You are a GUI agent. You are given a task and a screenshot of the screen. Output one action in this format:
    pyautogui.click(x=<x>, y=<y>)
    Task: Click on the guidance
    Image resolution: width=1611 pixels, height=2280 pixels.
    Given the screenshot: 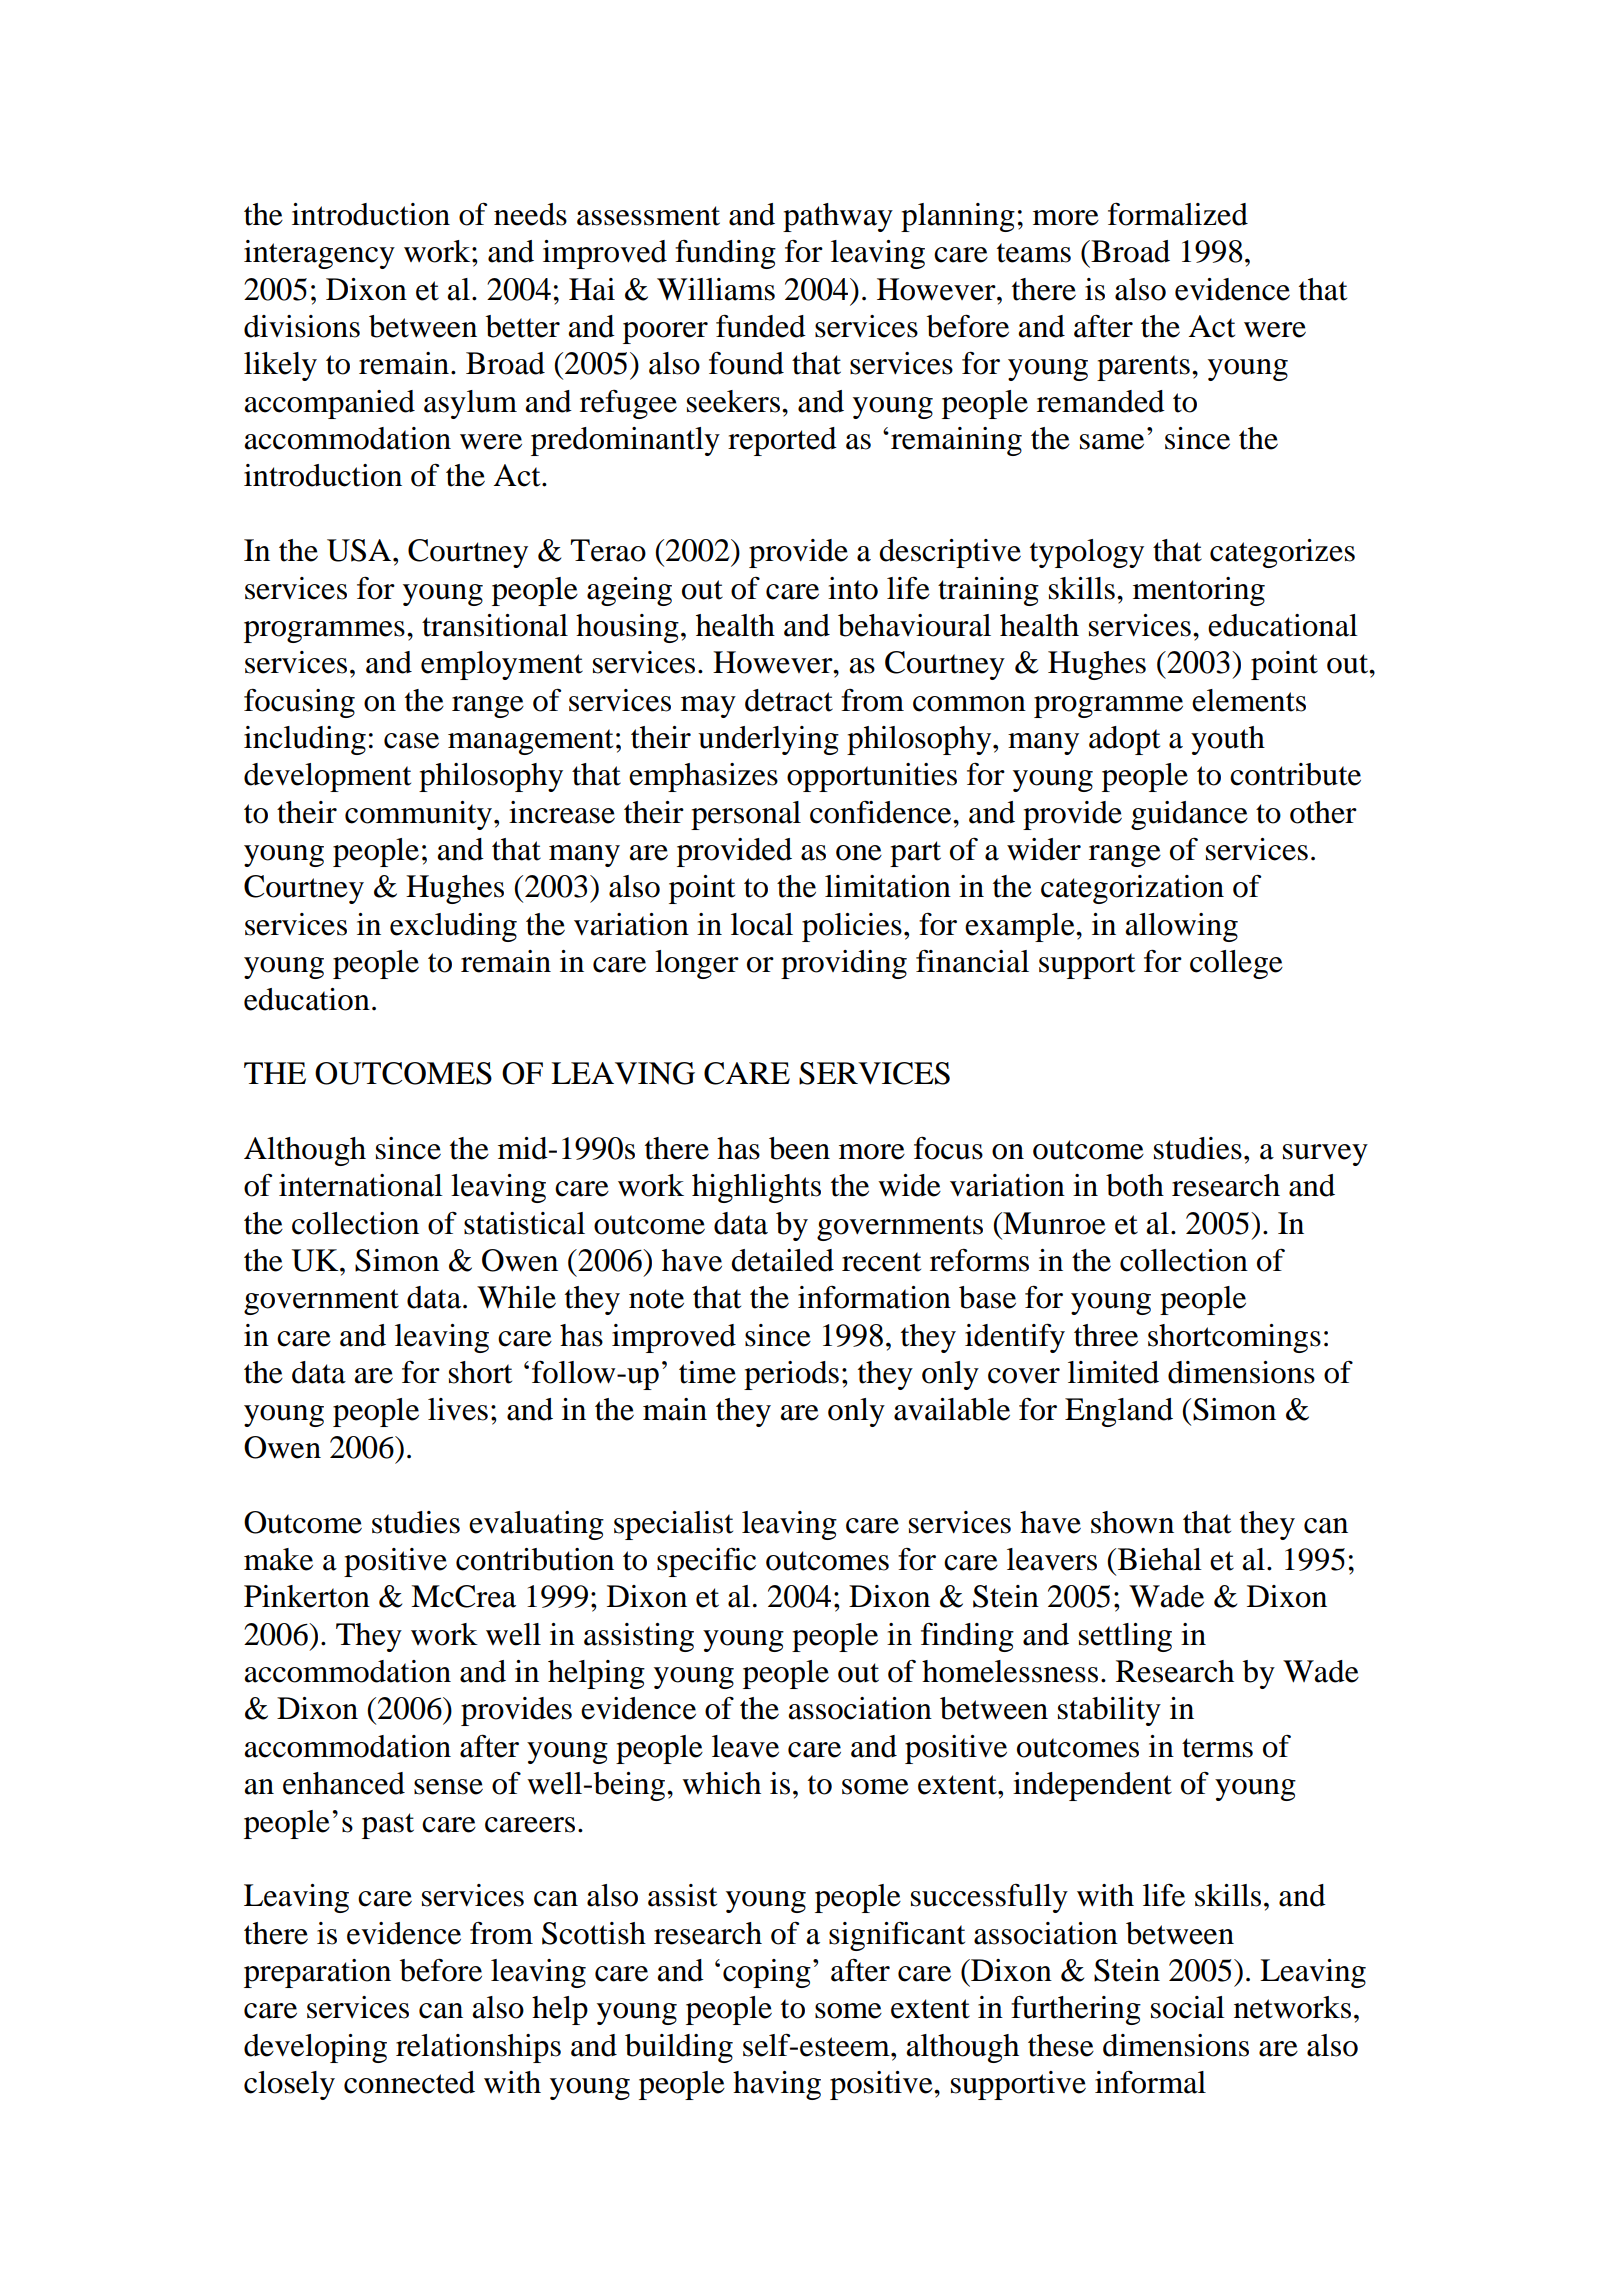 What is the action you would take?
    pyautogui.click(x=1189, y=815)
